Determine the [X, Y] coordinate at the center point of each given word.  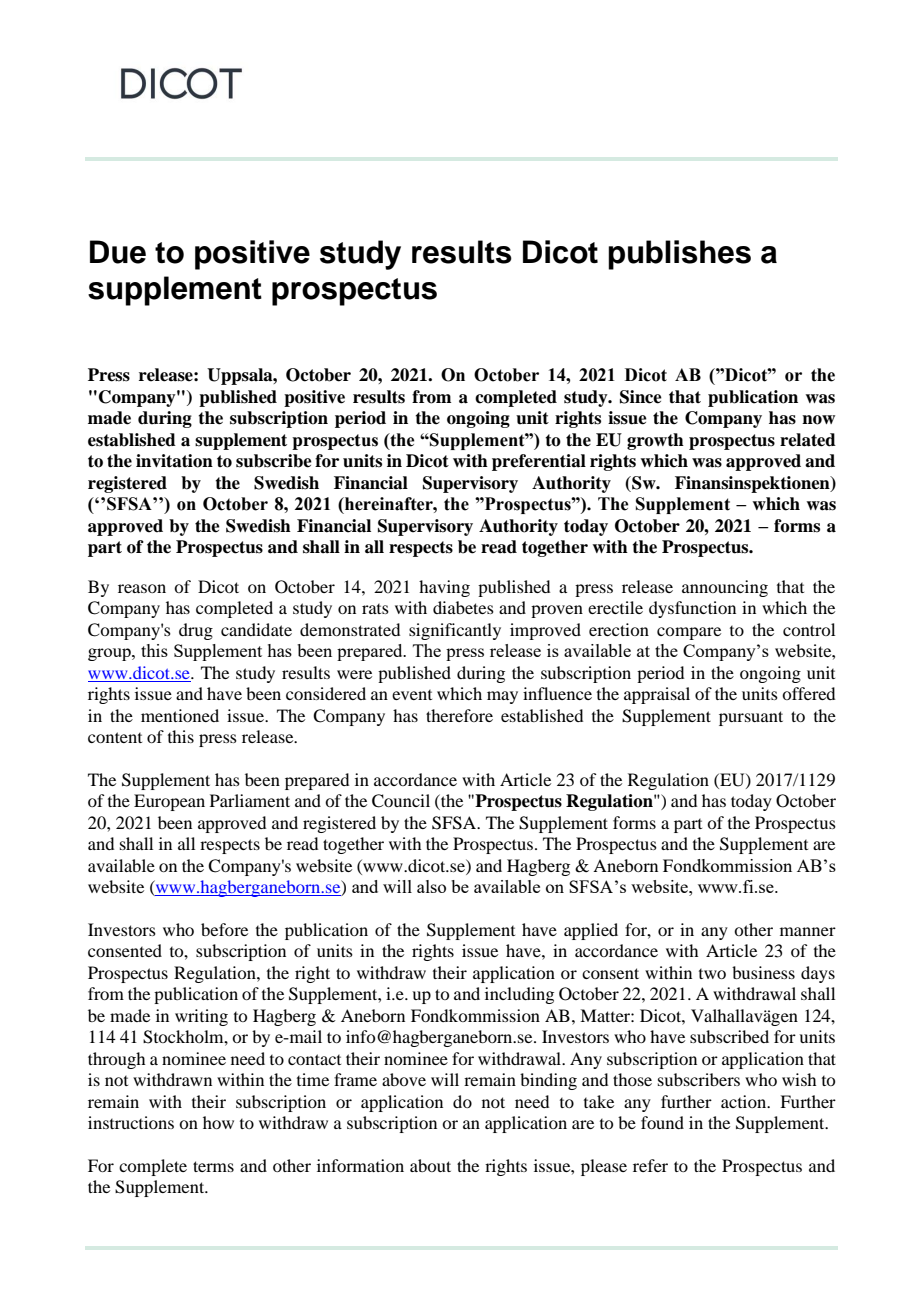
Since [641, 397]
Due [118, 252]
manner [808, 931]
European [169, 802]
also [431, 886]
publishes [679, 255]
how [218, 1122]
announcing [725, 588]
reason [142, 588]
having [444, 588]
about [430, 1165]
